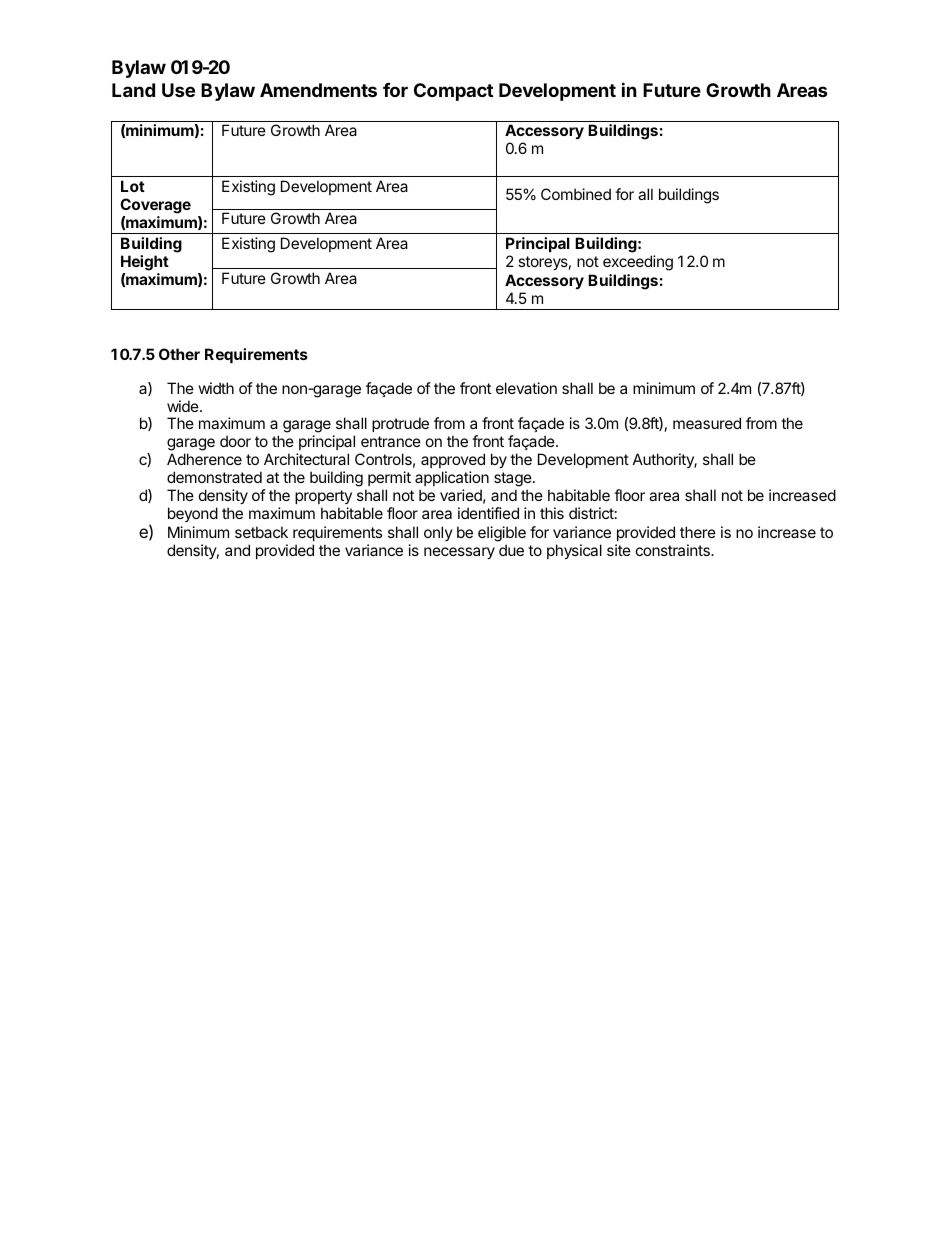  Describe the element at coordinates (193, 514) in the image. I see `beyond` at that location.
